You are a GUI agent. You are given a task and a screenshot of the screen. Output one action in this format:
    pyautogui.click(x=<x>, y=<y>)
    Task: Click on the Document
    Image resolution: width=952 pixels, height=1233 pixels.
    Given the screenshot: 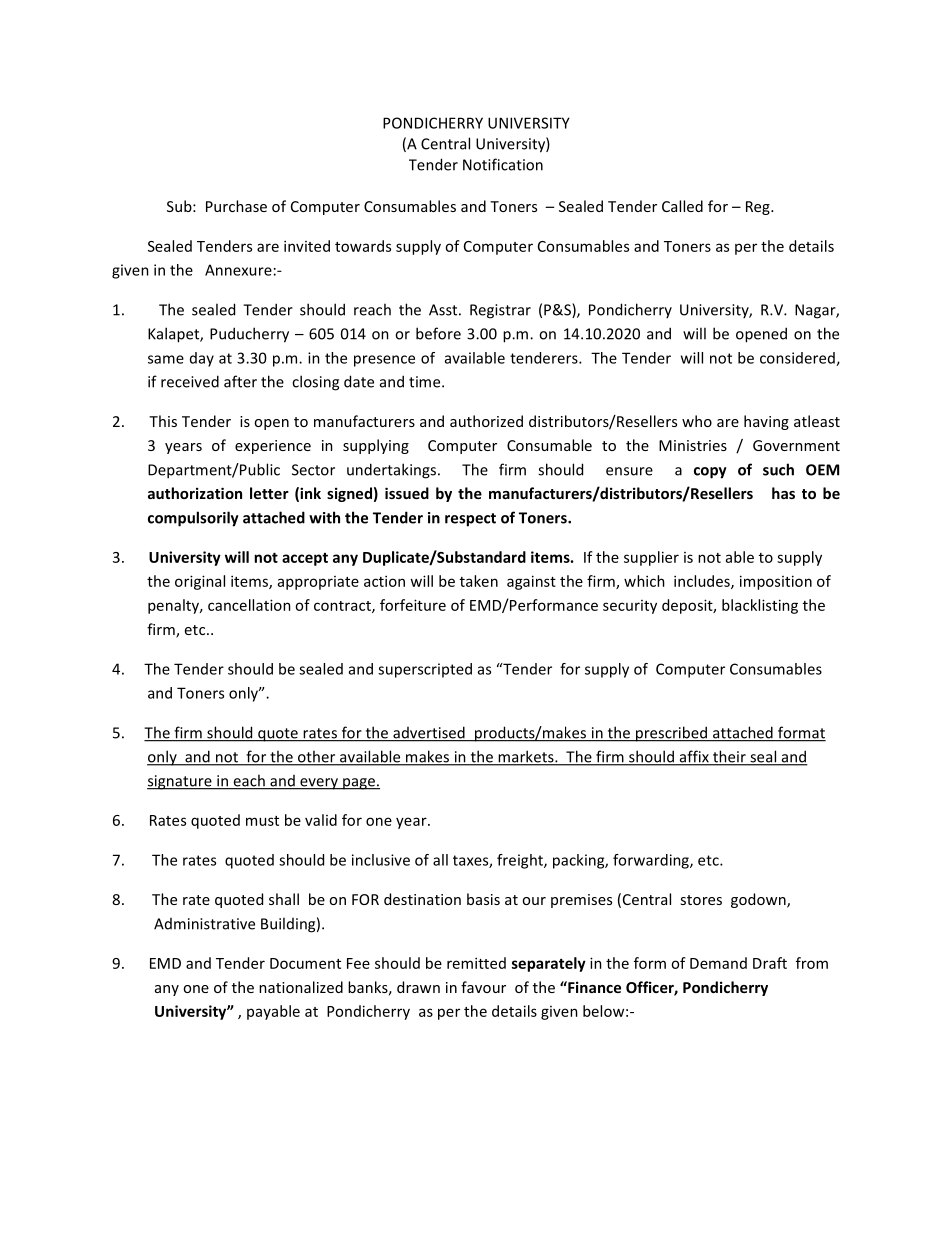 What is the action you would take?
    pyautogui.click(x=305, y=963)
